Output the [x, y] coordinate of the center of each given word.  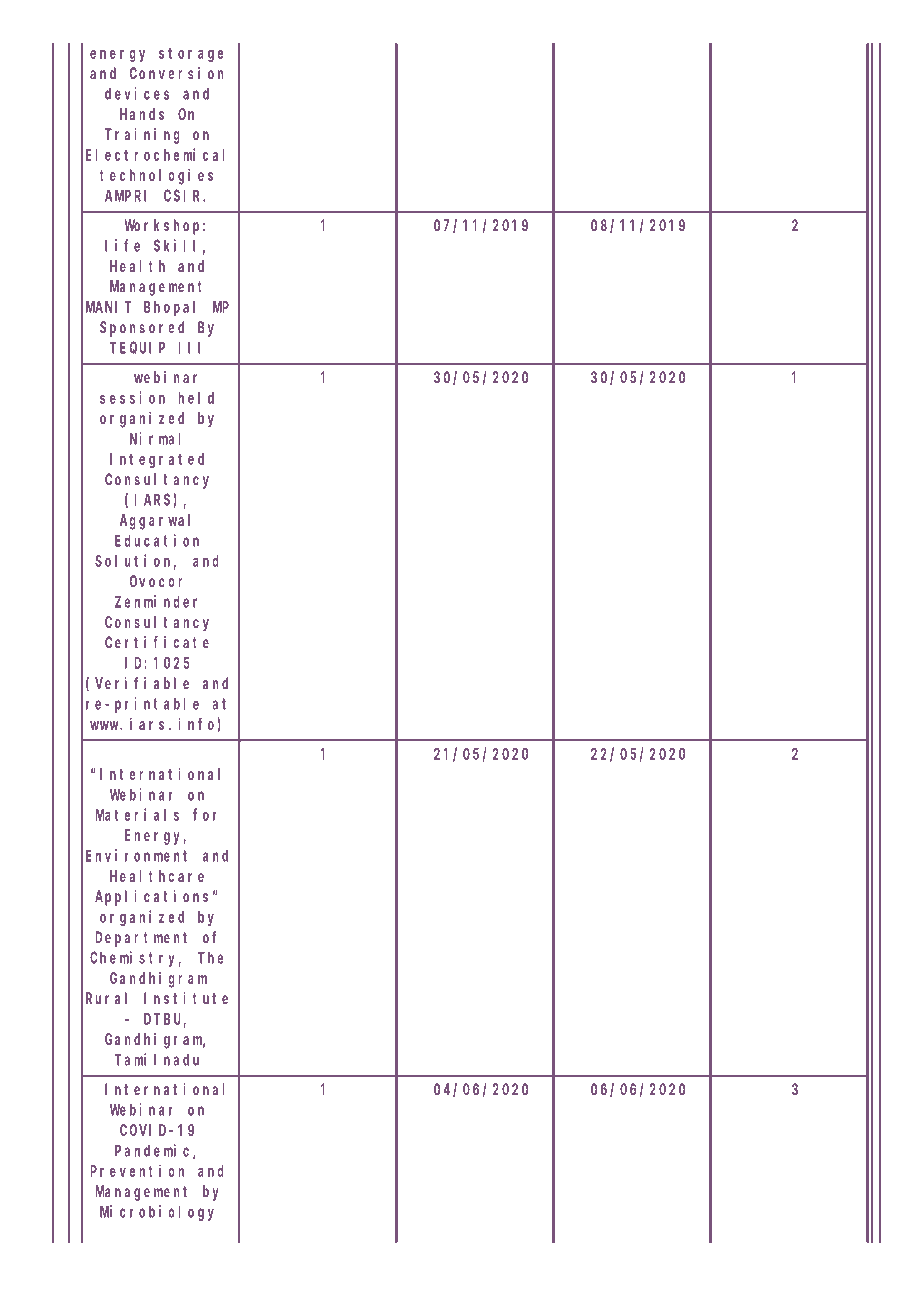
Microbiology [157, 1213]
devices [137, 93]
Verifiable [142, 683]
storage [191, 55]
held [196, 398]
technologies [156, 176]
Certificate [157, 642]
